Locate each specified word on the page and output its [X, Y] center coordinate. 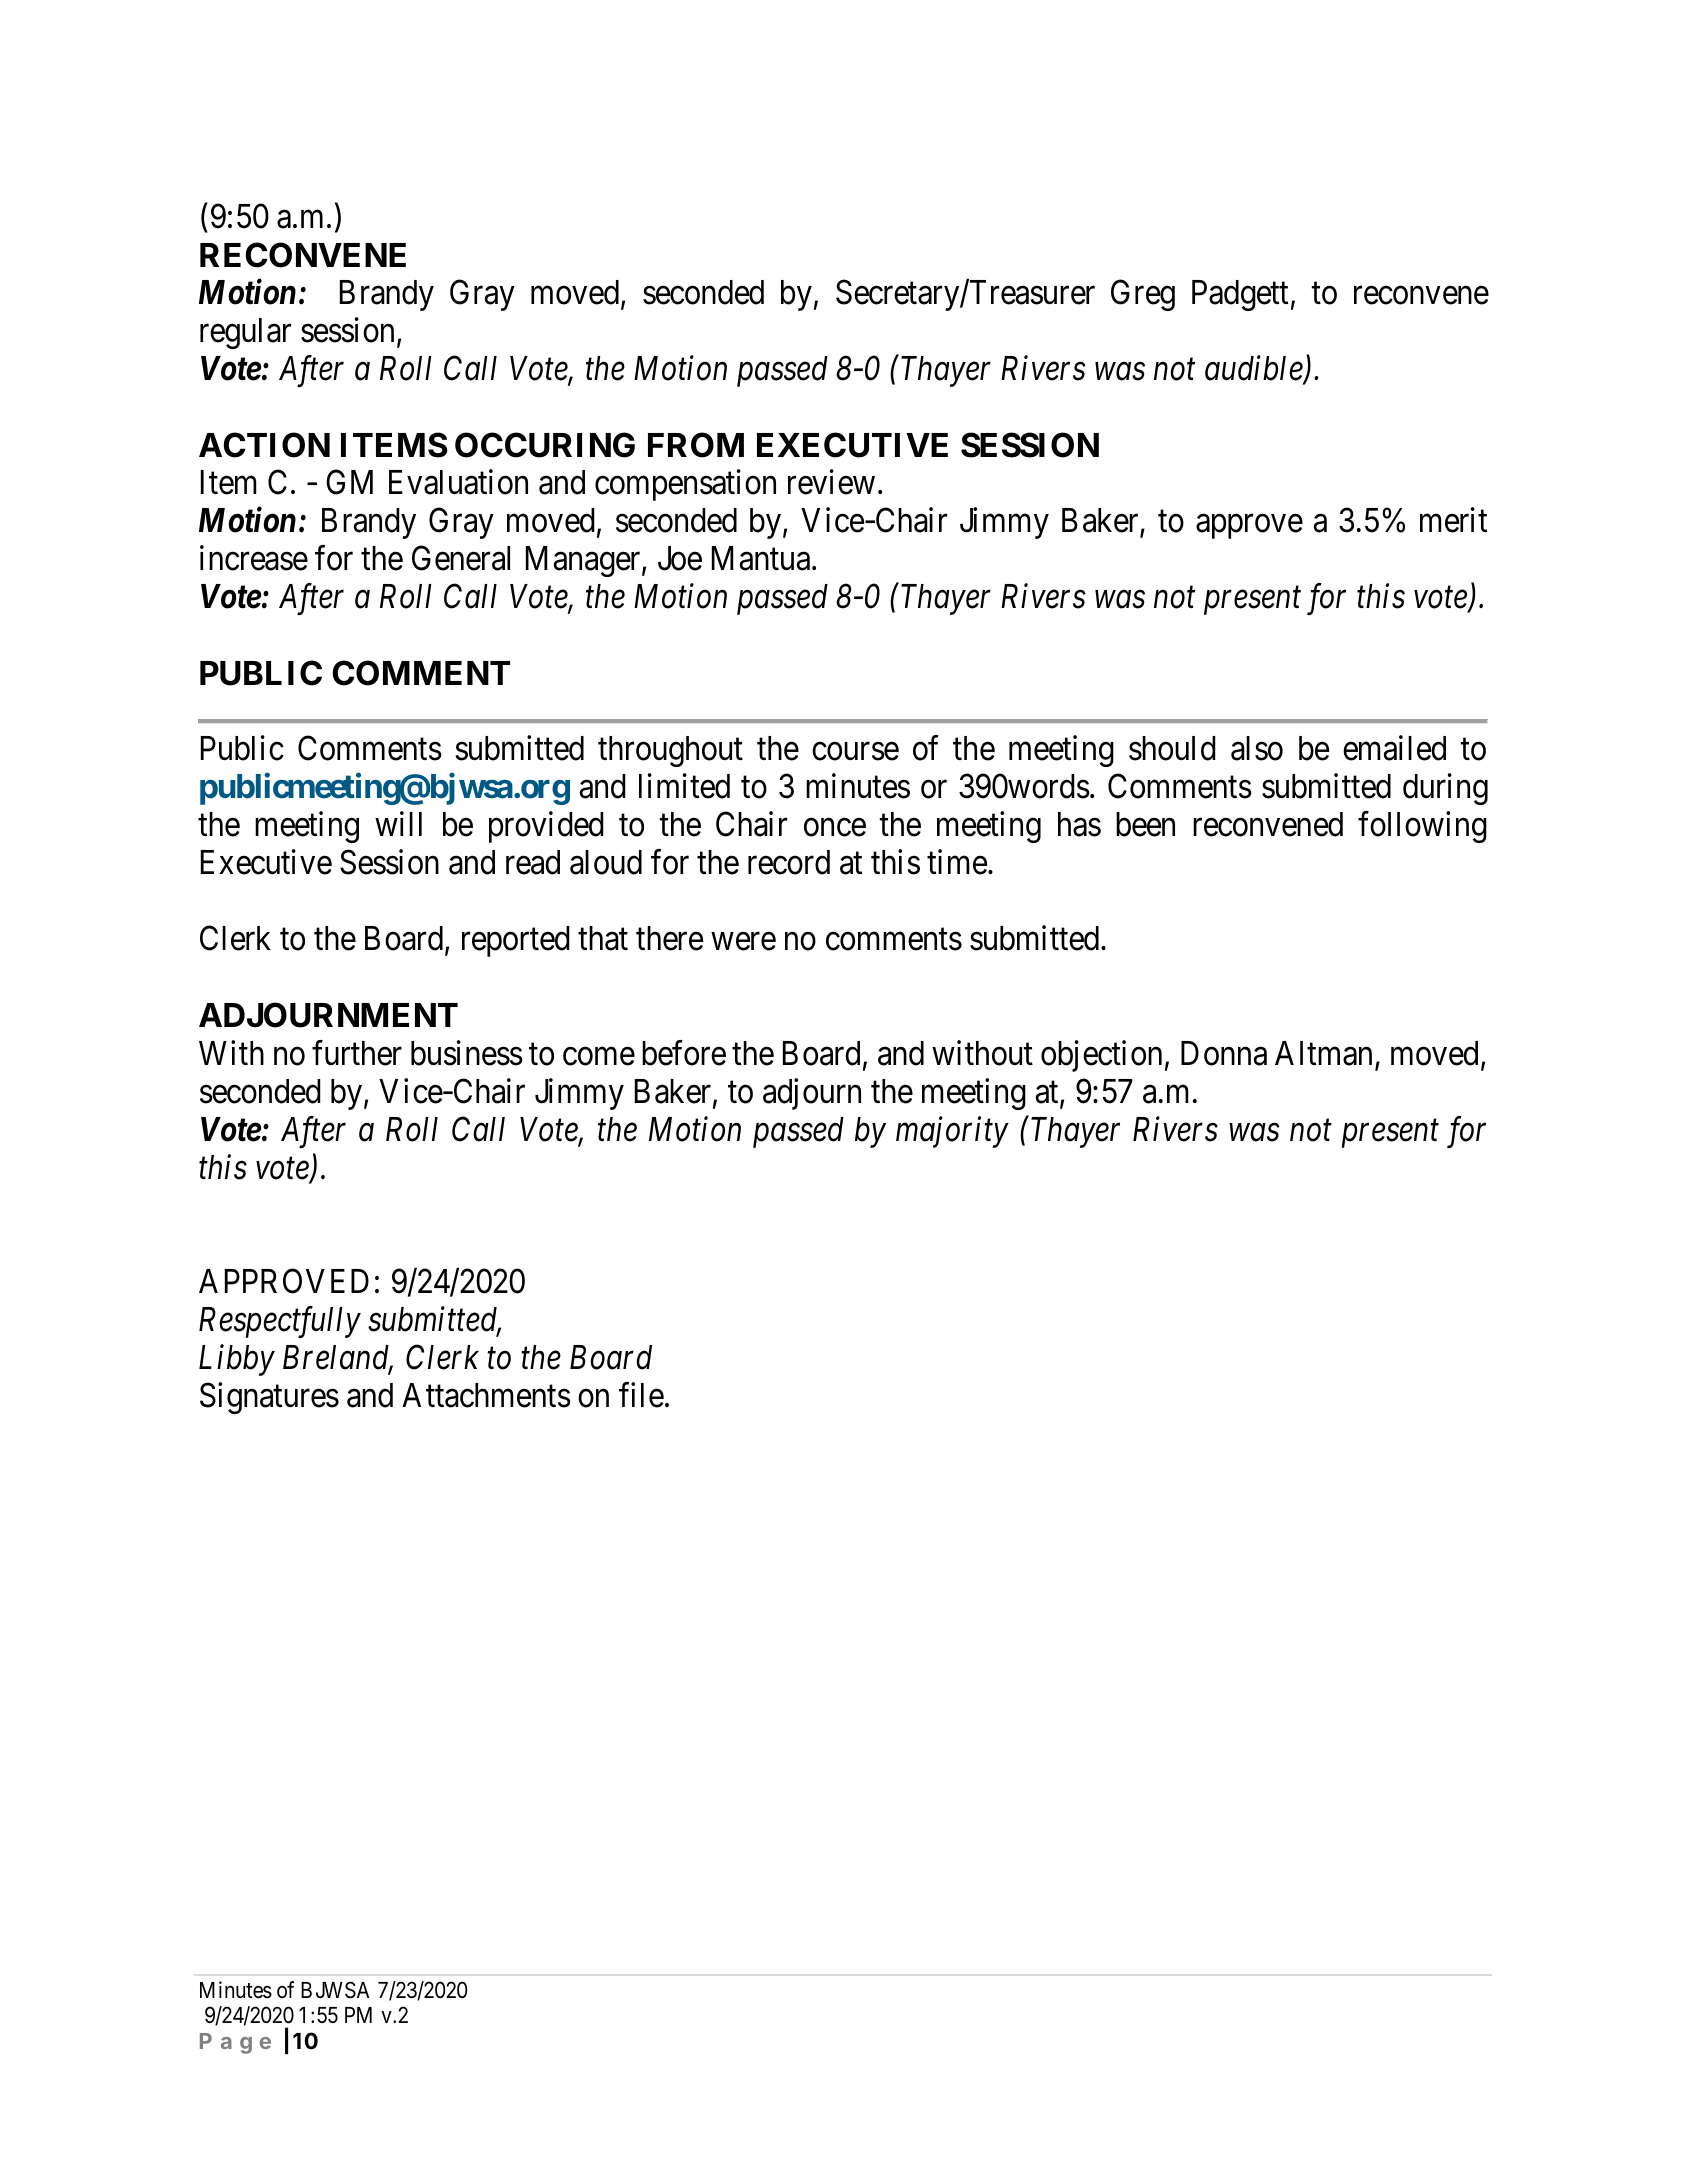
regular [245, 333]
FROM [696, 445]
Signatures [269, 1398]
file [641, 1395]
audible [1255, 369]
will [398, 824]
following [1422, 827]
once [835, 828]
